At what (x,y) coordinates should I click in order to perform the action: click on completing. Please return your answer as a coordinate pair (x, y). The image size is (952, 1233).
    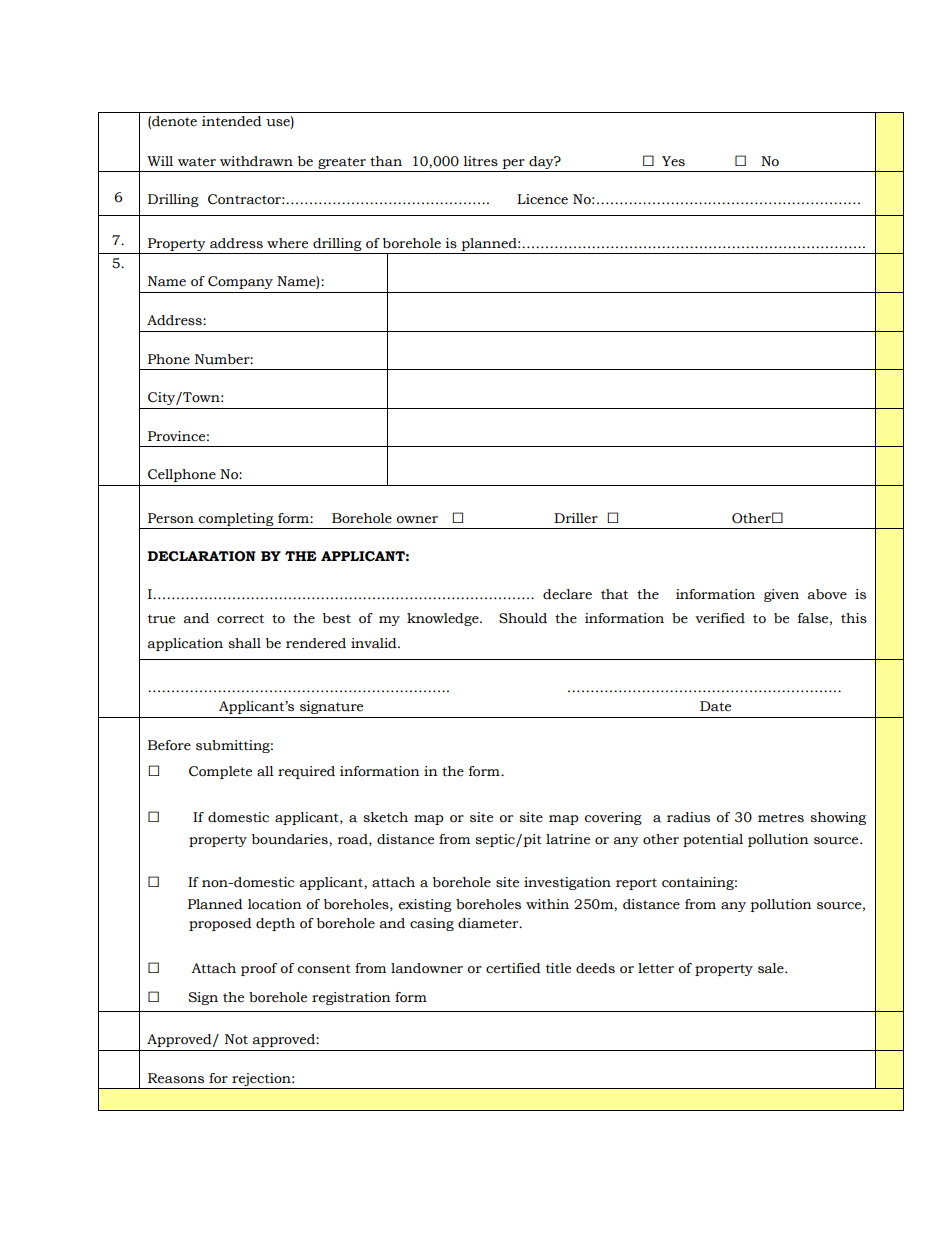
    Looking at the image, I should click on (236, 519).
